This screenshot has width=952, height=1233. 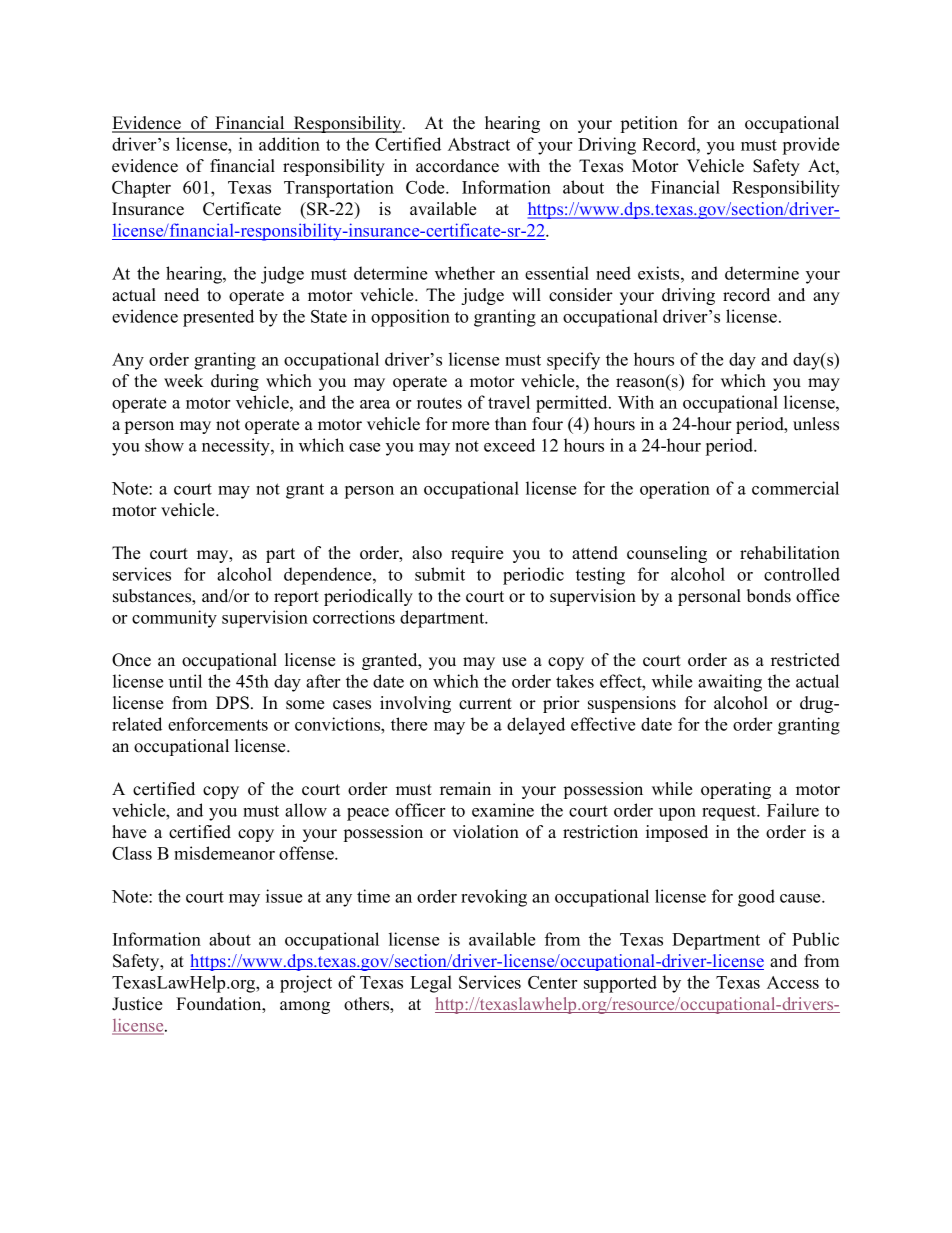 What do you see at coordinates (811, 146) in the screenshot?
I see `provide` at bounding box center [811, 146].
